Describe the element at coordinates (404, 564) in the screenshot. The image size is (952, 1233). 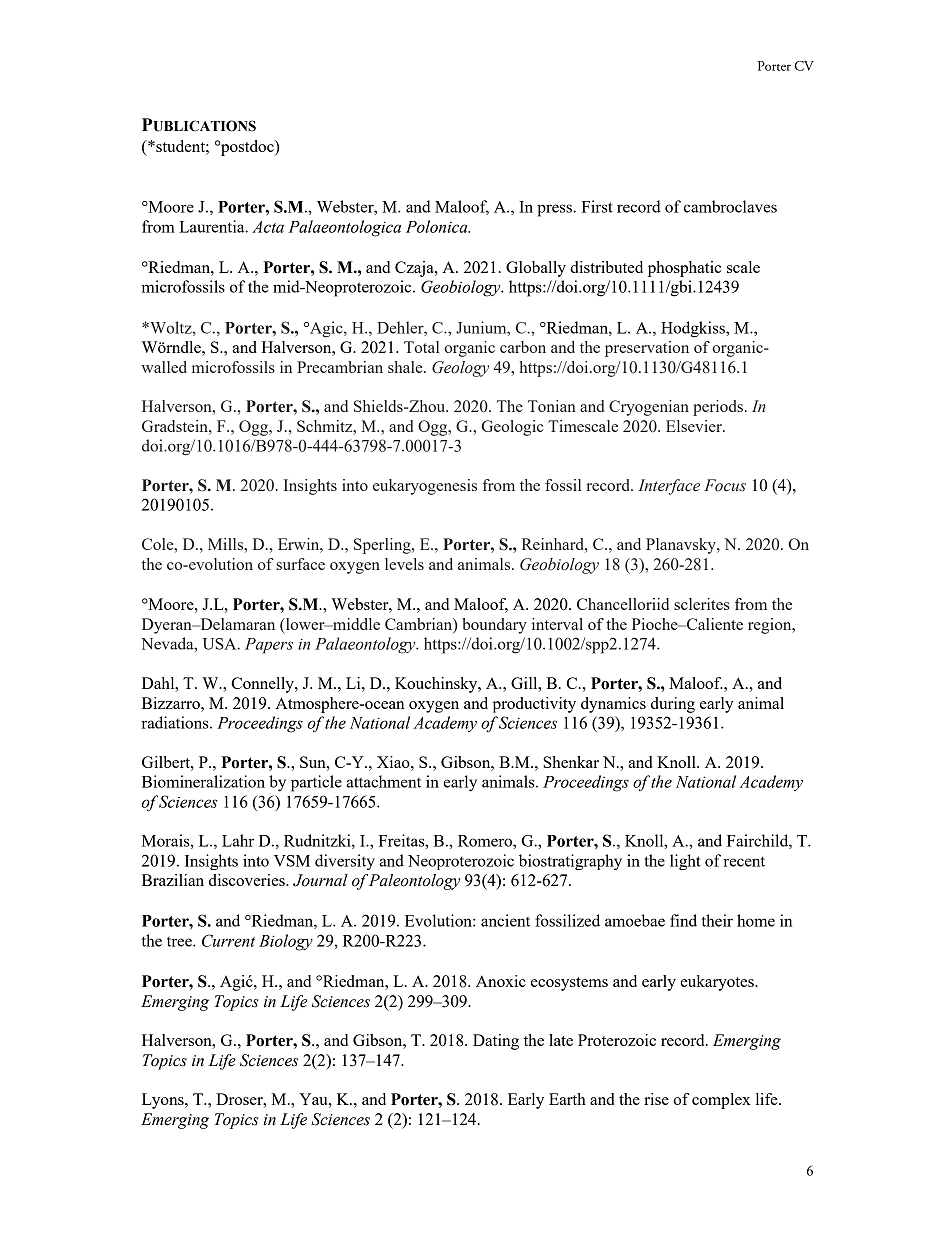
I see `levels` at that location.
